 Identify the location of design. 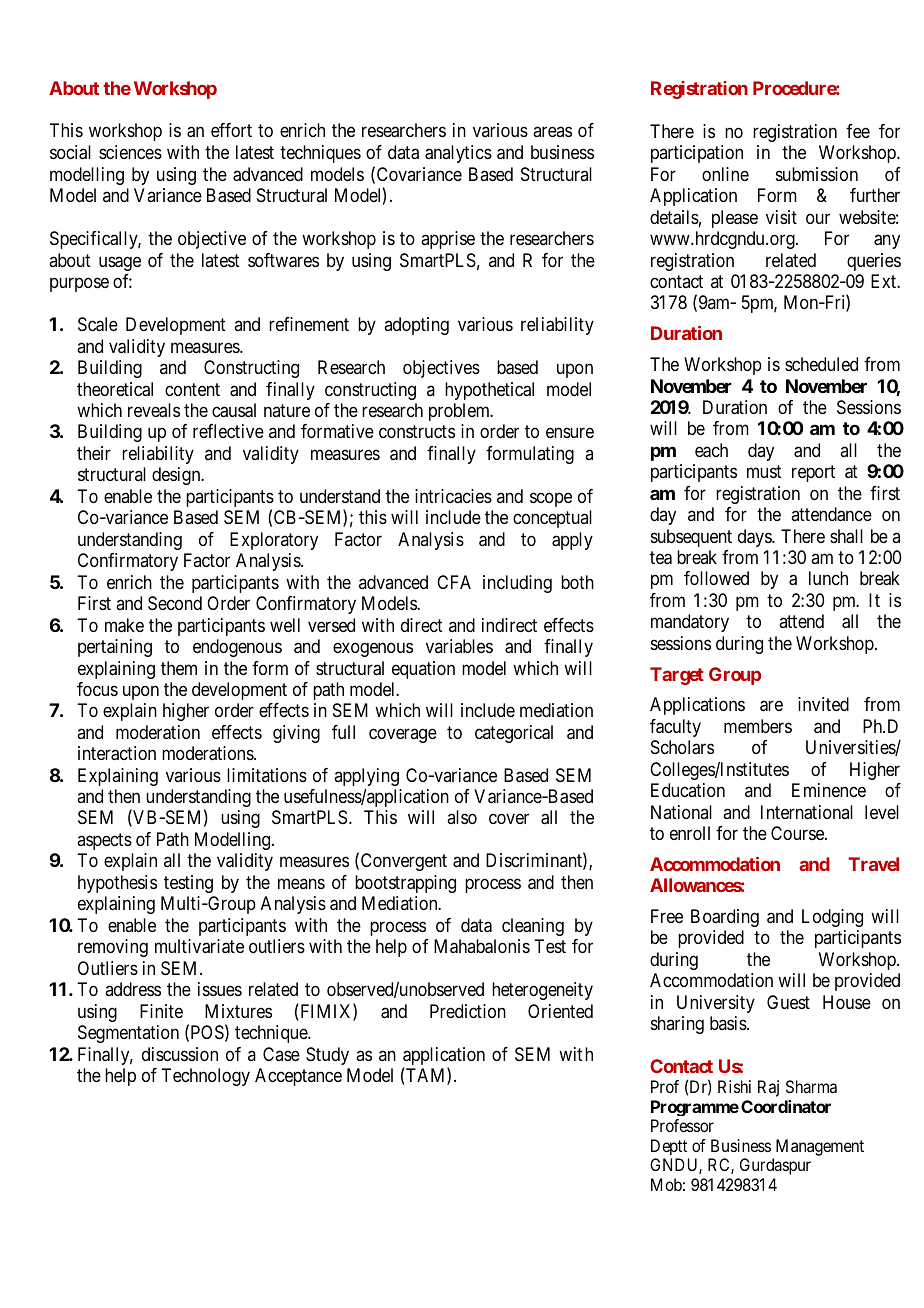
(177, 476).
